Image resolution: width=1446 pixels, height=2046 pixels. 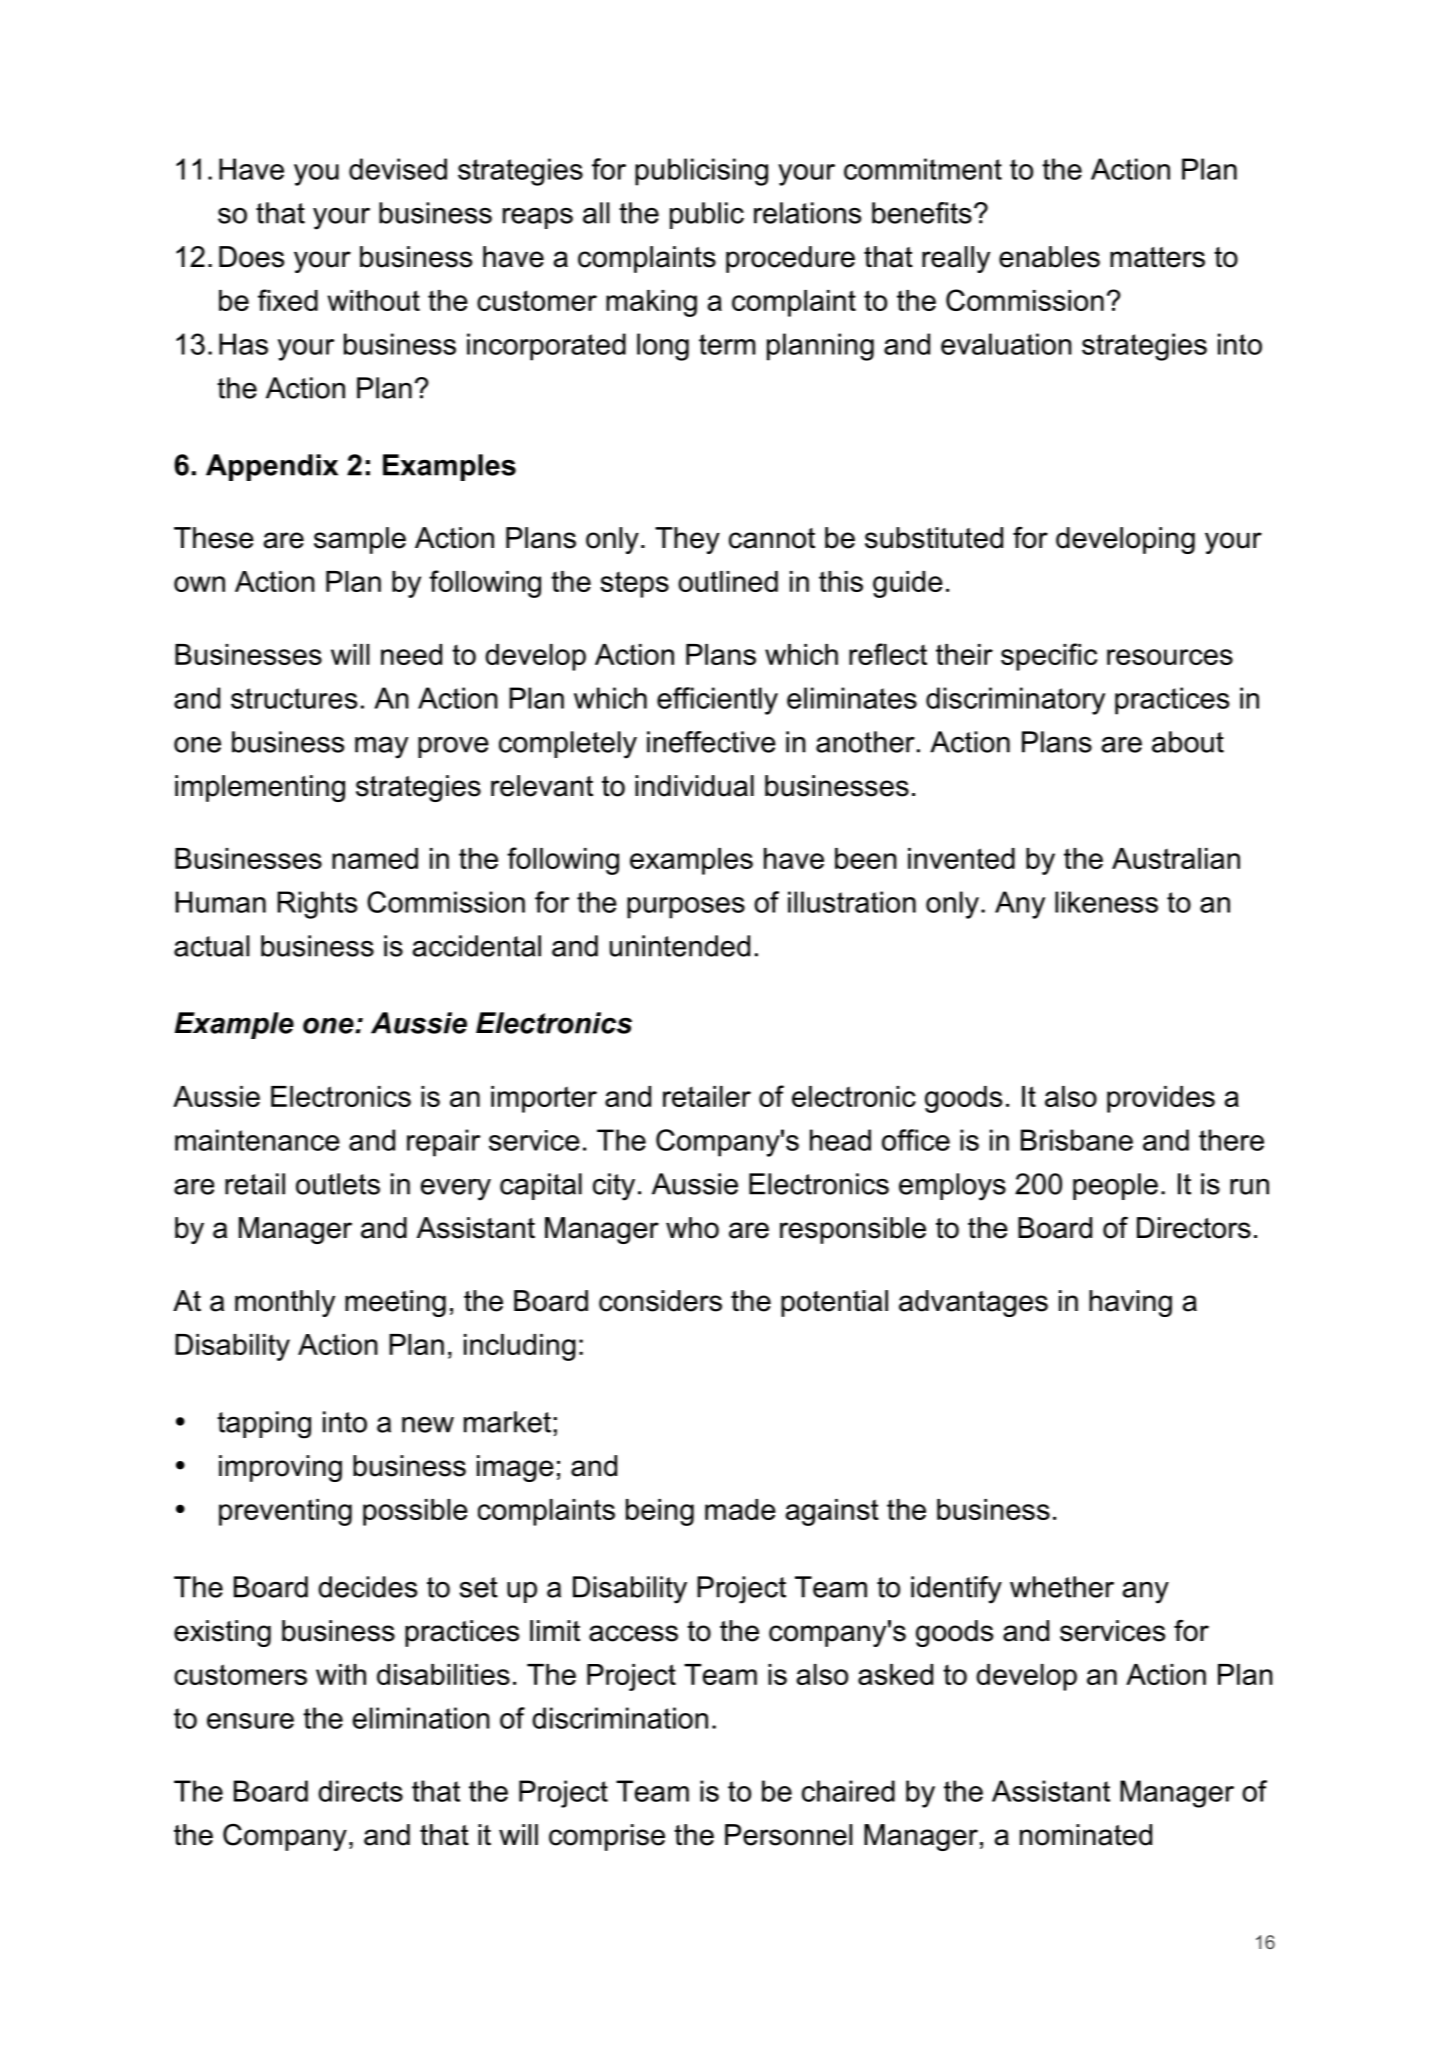 What do you see at coordinates (807, 213) in the document?
I see `relations` at bounding box center [807, 213].
